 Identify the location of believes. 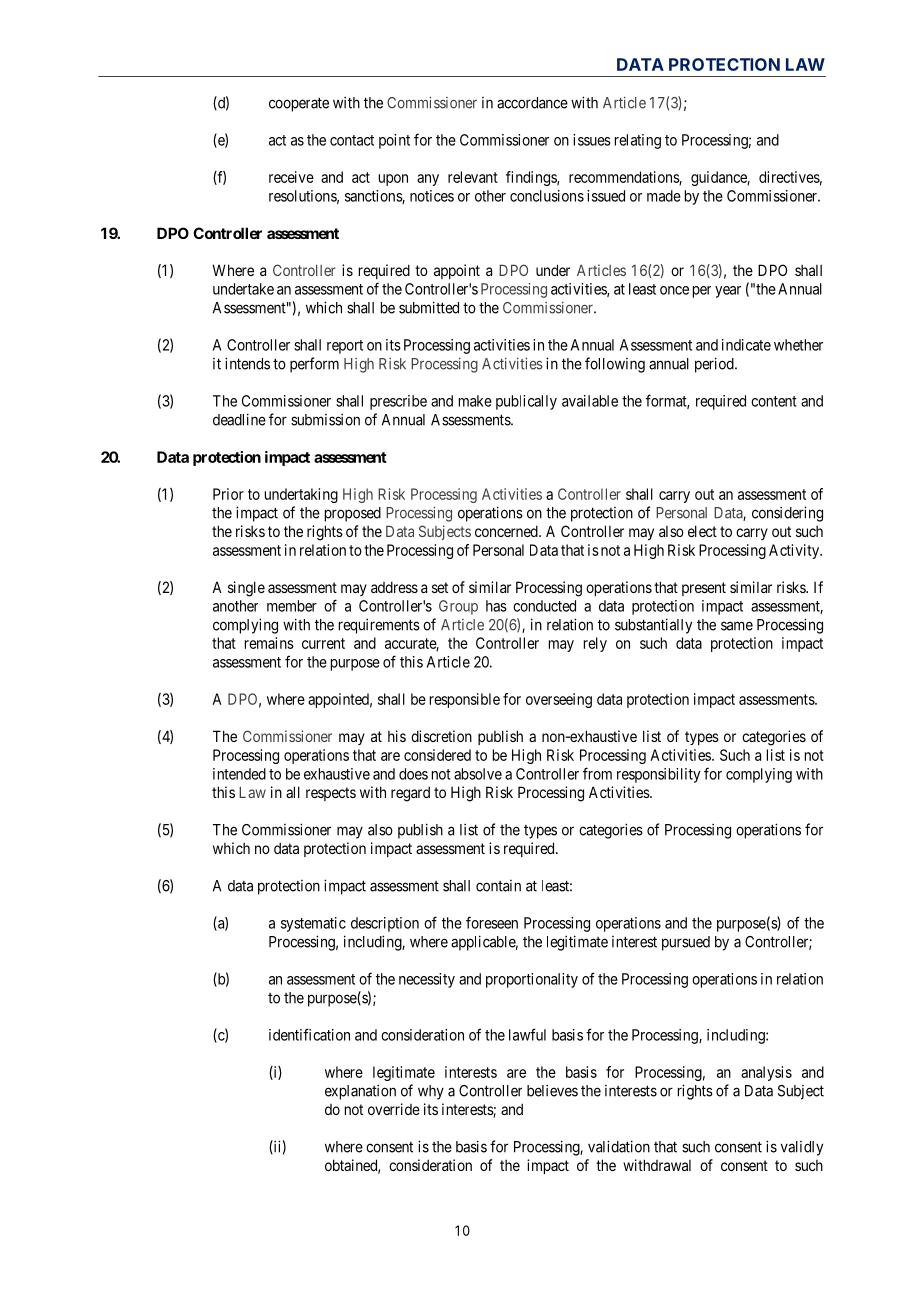
(552, 1090).
